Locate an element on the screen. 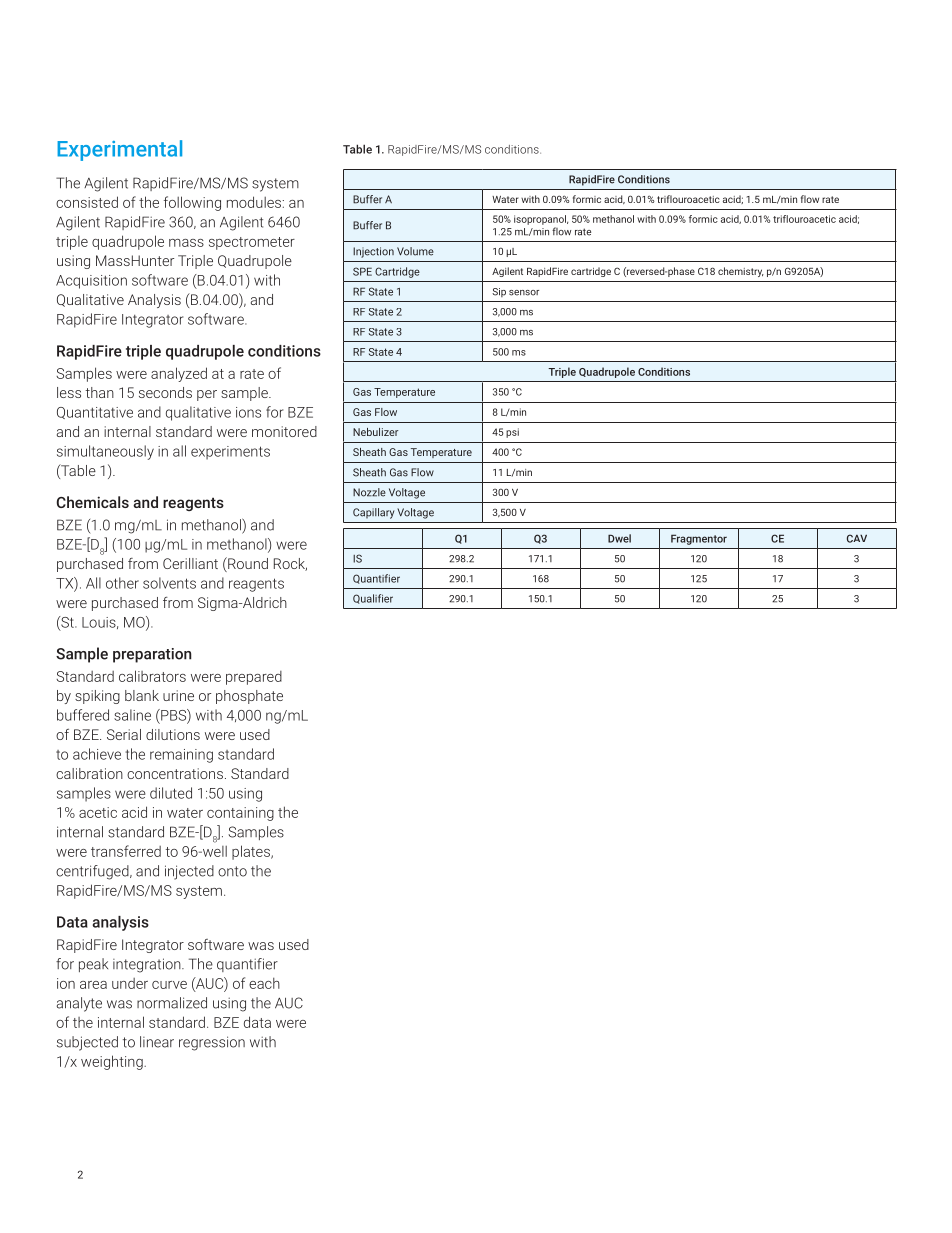 The width and height of the screenshot is (952, 1233). isopropanol is located at coordinates (541, 220).
